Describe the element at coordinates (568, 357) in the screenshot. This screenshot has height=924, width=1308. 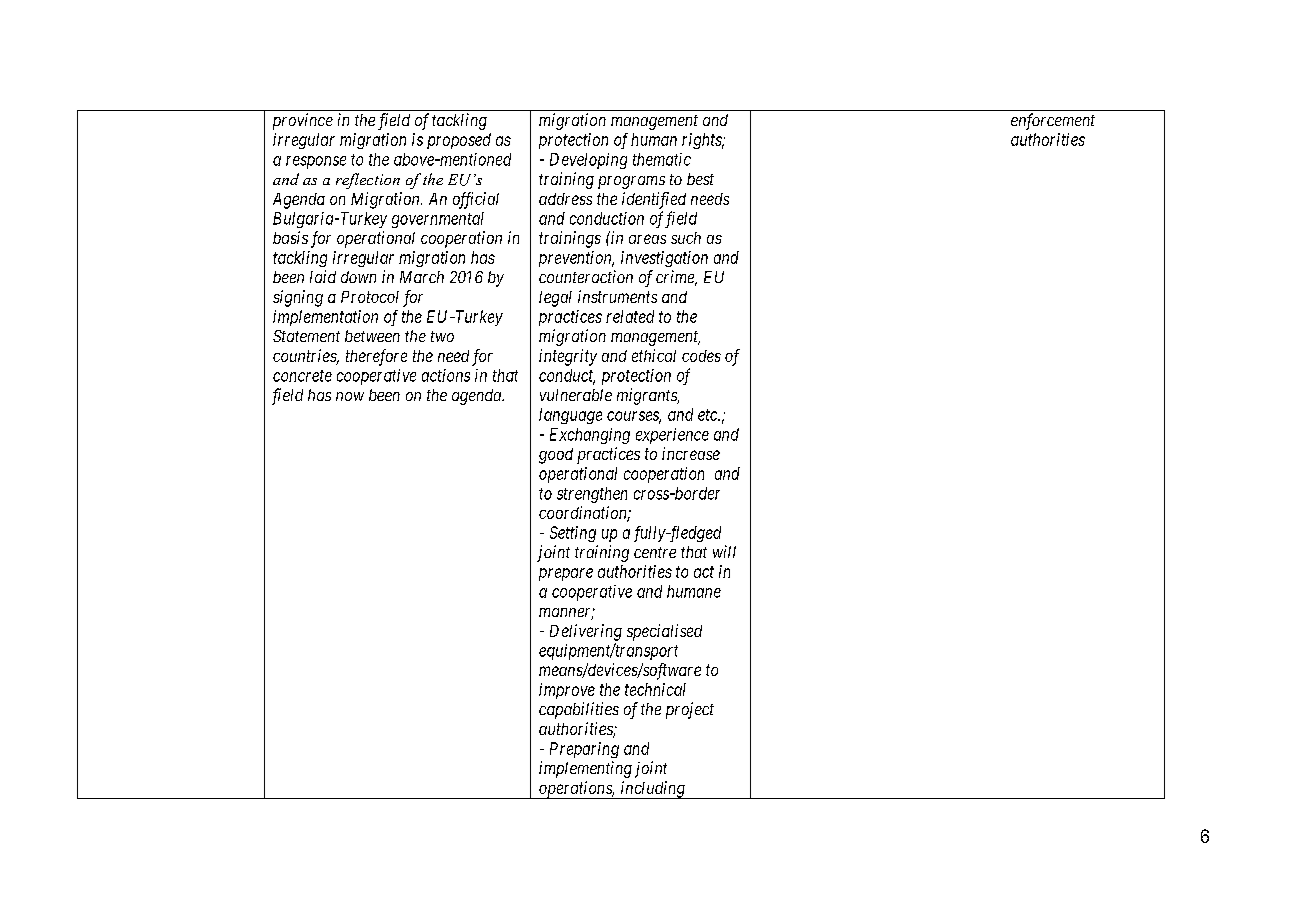
I see `integrity` at that location.
